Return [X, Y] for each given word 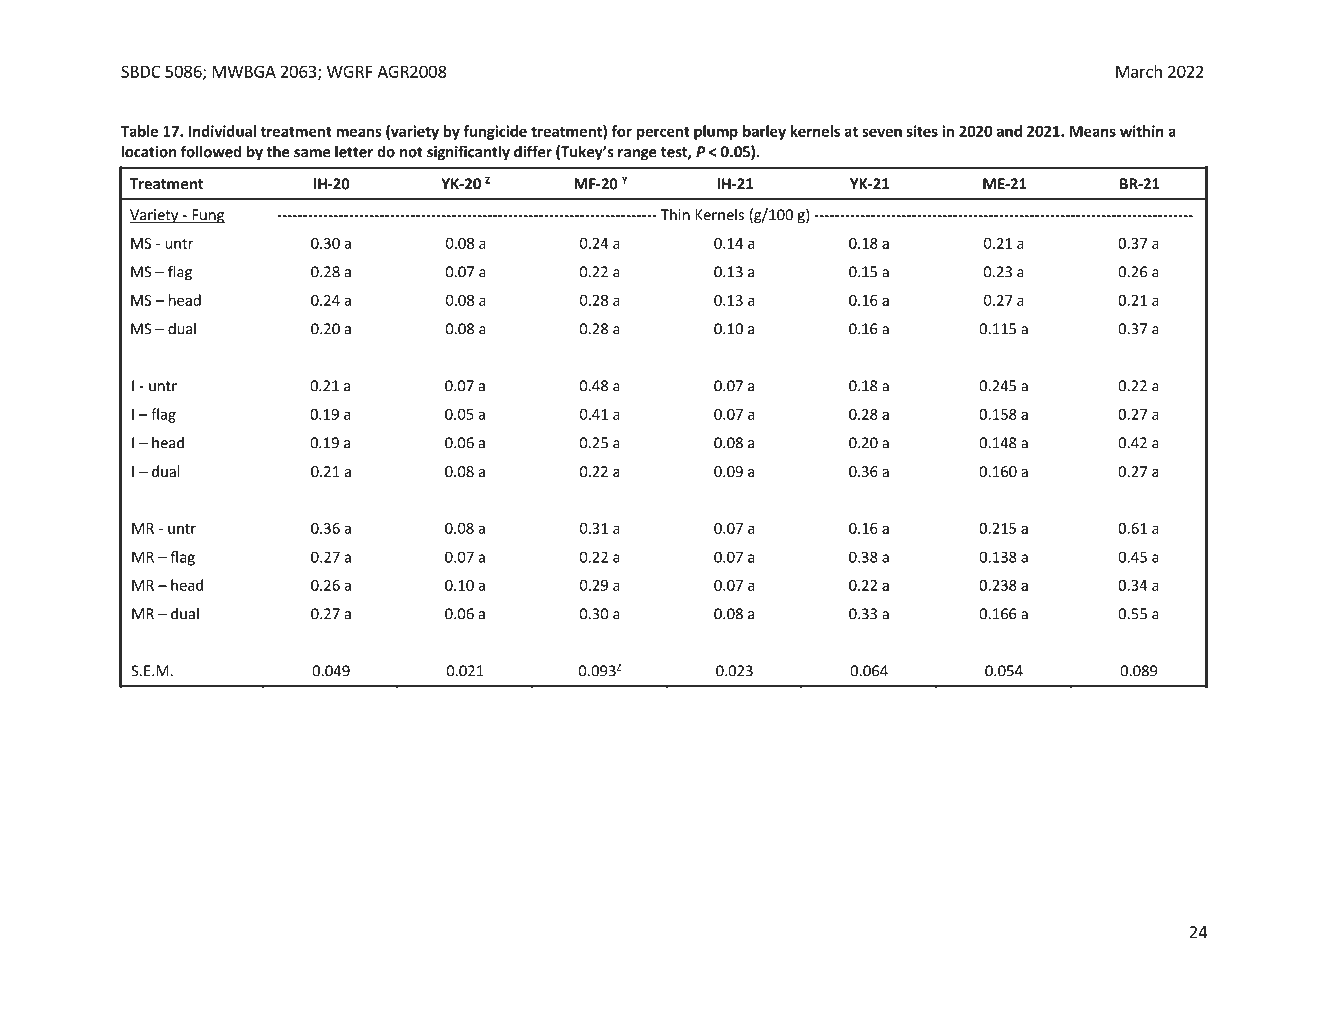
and [1009, 131]
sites [922, 131]
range [637, 155]
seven [882, 132]
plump [716, 132]
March [1139, 71]
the [278, 151]
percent [663, 133]
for [621, 131]
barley [764, 132]
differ [533, 151]
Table [139, 131]
